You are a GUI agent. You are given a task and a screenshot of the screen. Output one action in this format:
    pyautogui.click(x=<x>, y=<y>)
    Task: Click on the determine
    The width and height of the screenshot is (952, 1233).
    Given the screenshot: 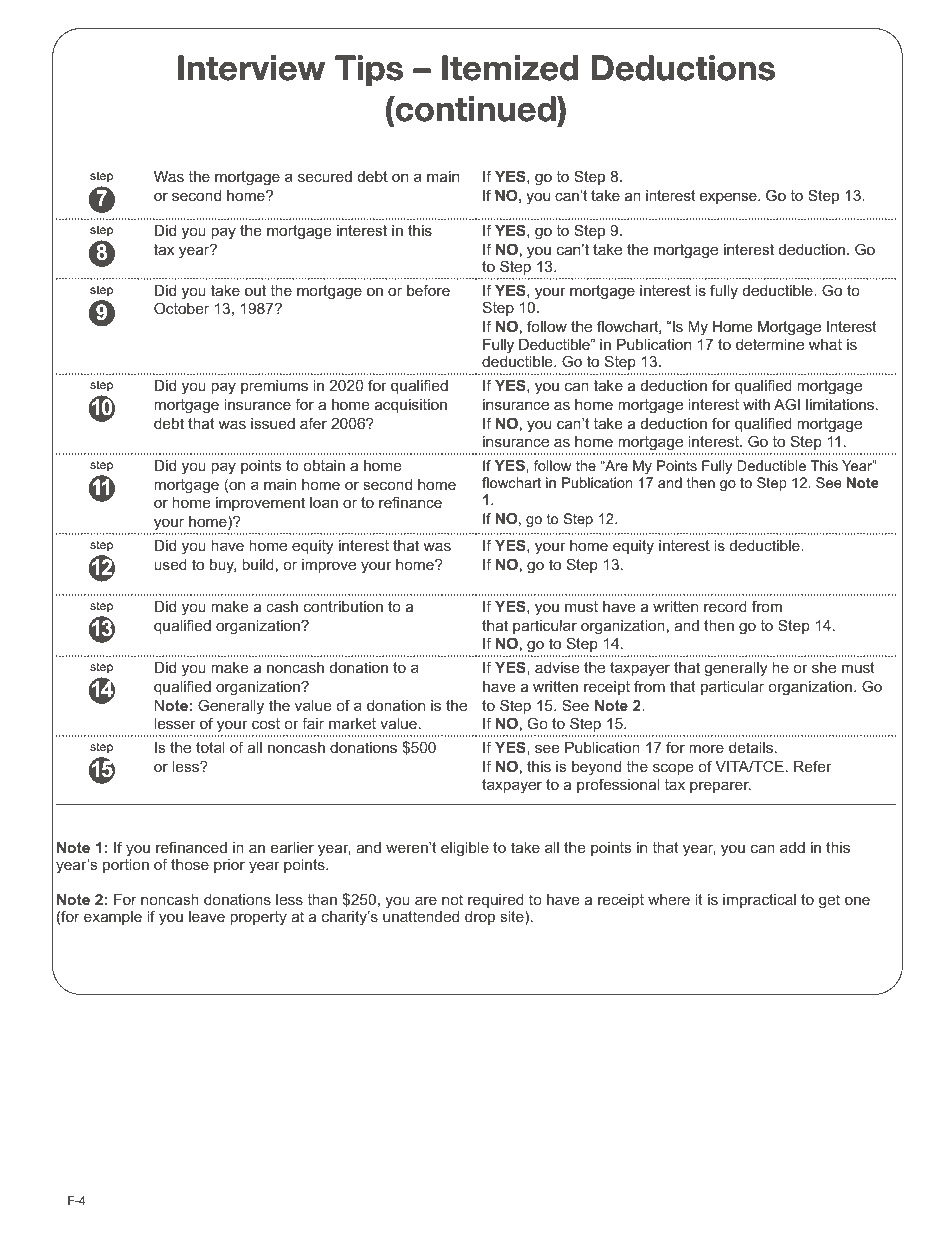 What is the action you would take?
    pyautogui.click(x=770, y=344)
